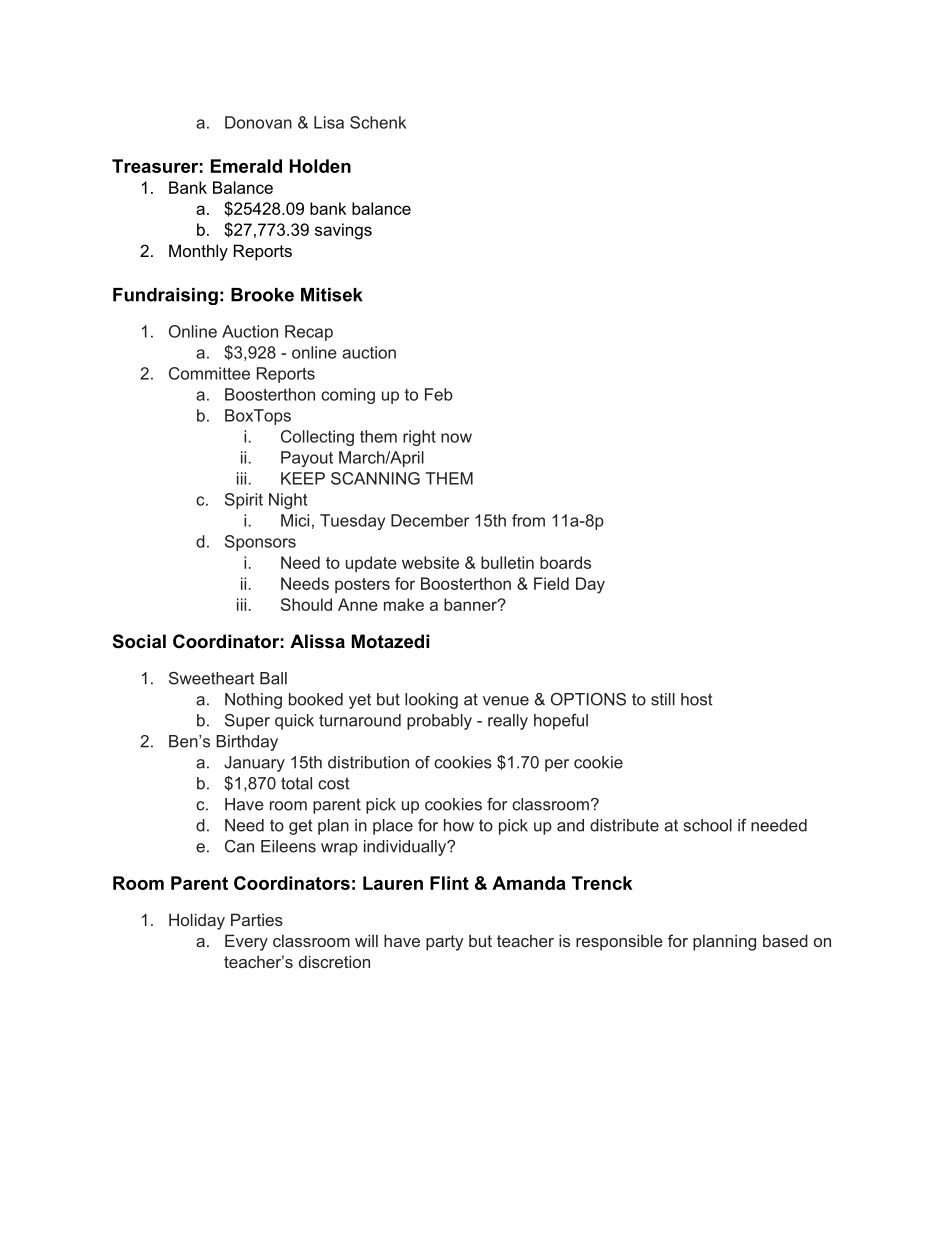 Image resolution: width=952 pixels, height=1233 pixels. I want to click on looking, so click(431, 701).
